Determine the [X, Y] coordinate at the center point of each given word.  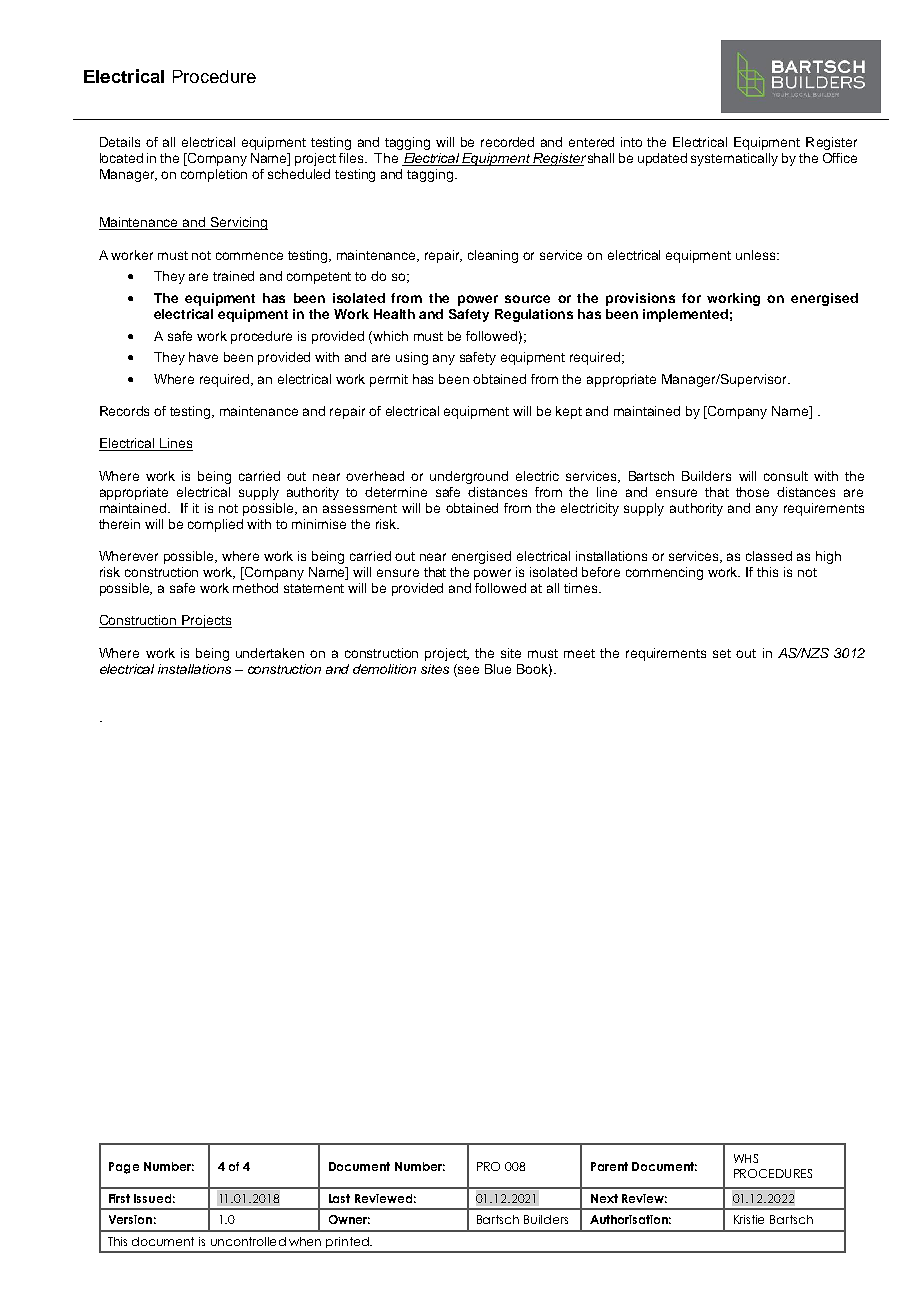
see [467, 669]
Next [604, 1198]
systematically [734, 159]
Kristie [749, 1219]
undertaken [270, 653]
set [722, 653]
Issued [152, 1198]
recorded [507, 142]
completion [214, 175]
